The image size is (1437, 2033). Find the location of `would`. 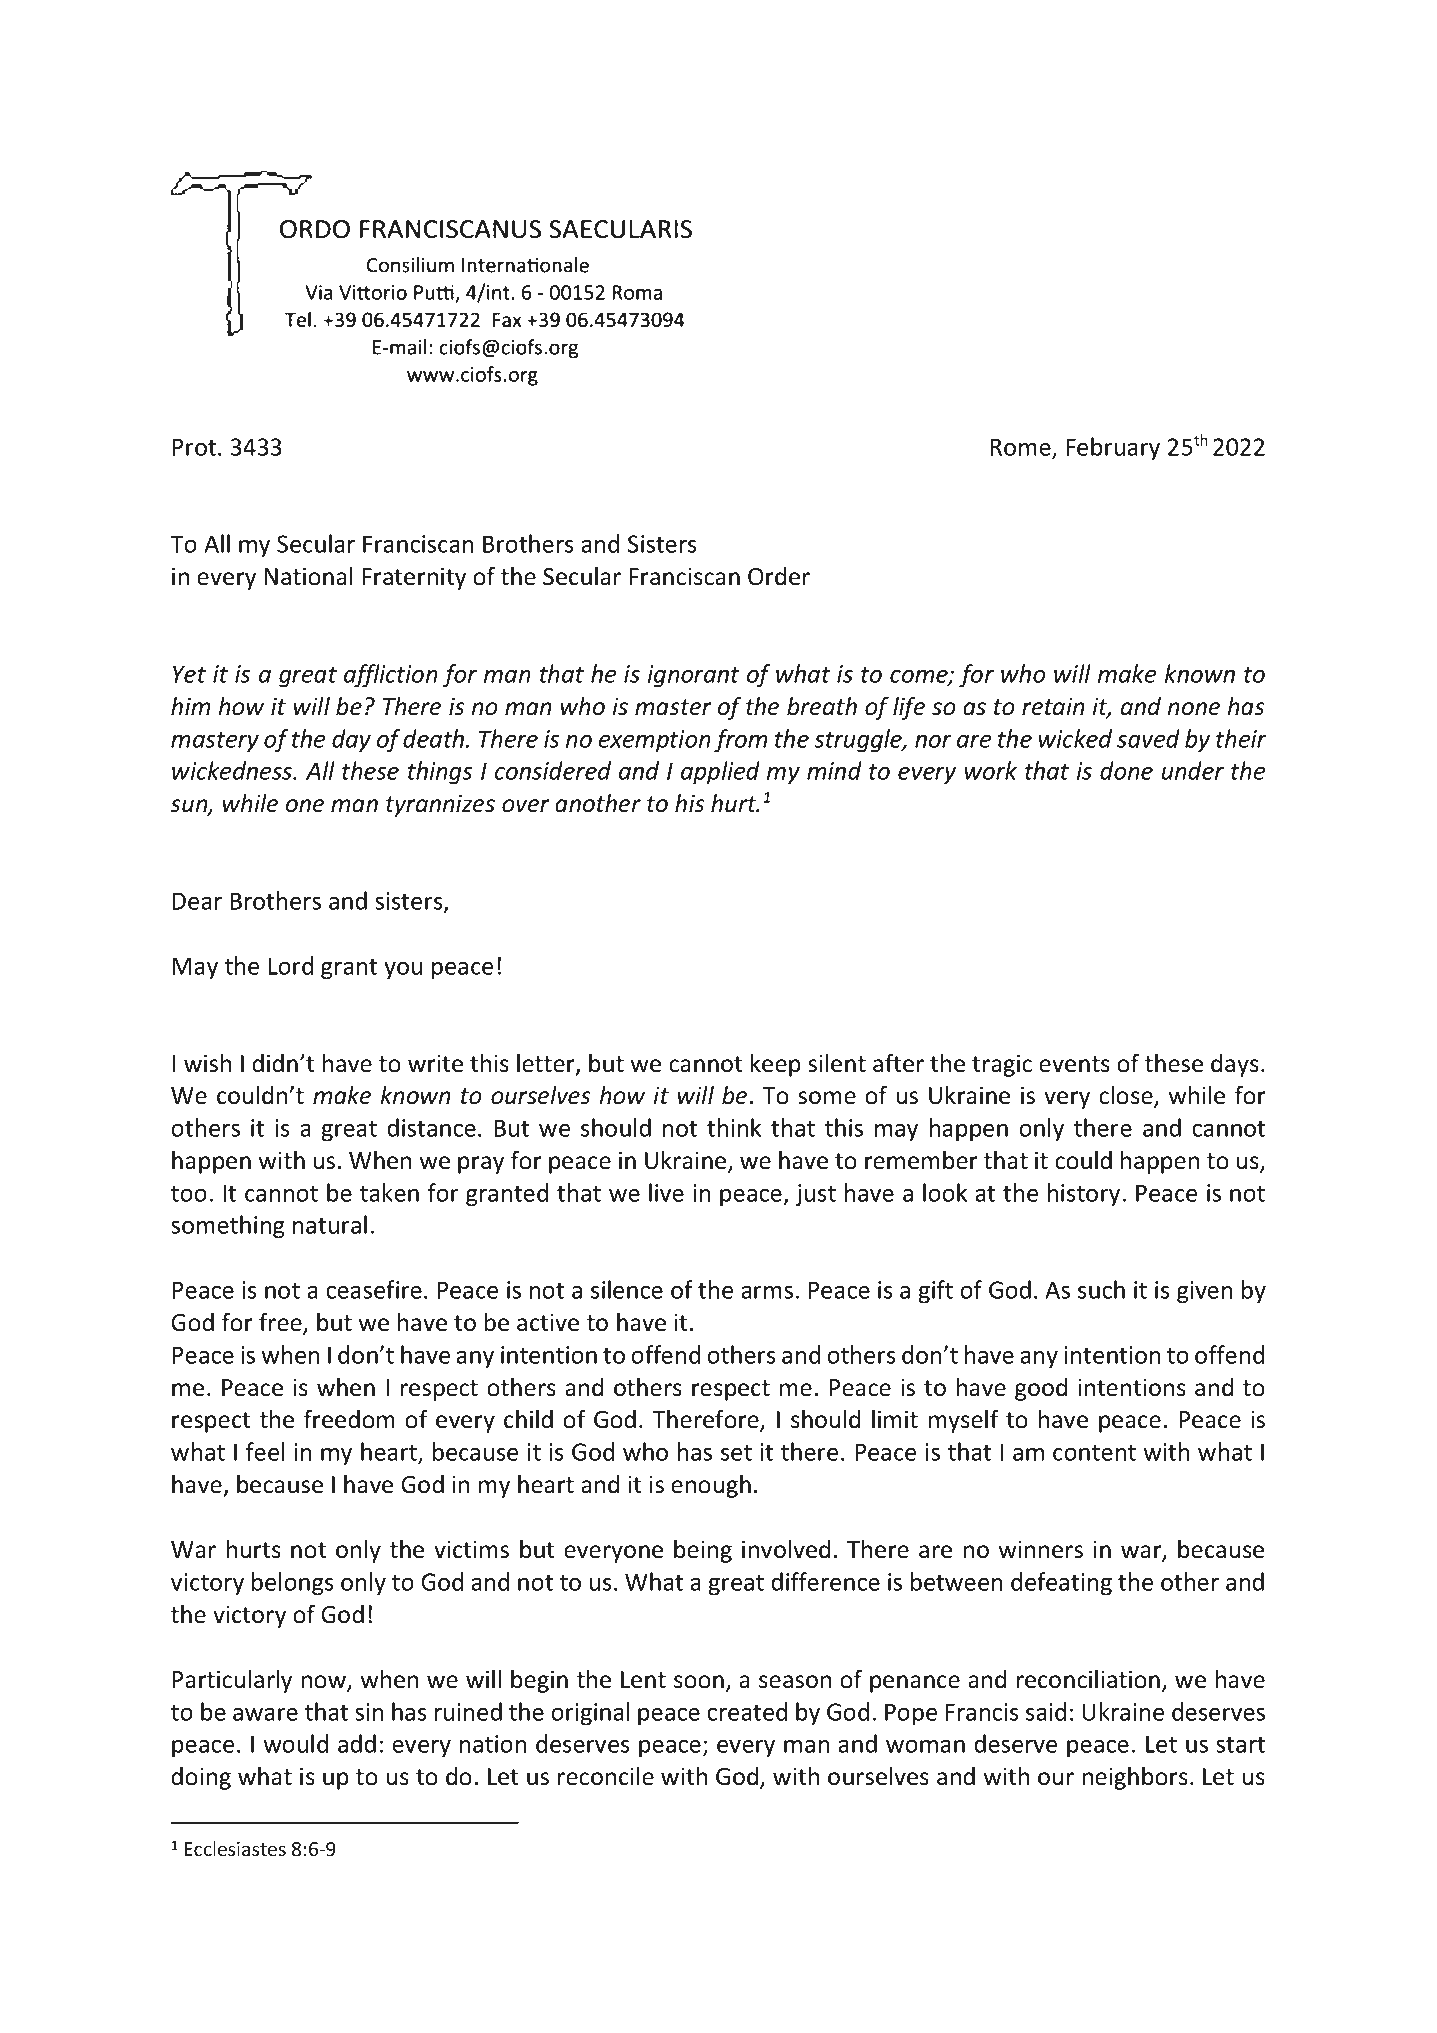

would is located at coordinates (295, 1743).
